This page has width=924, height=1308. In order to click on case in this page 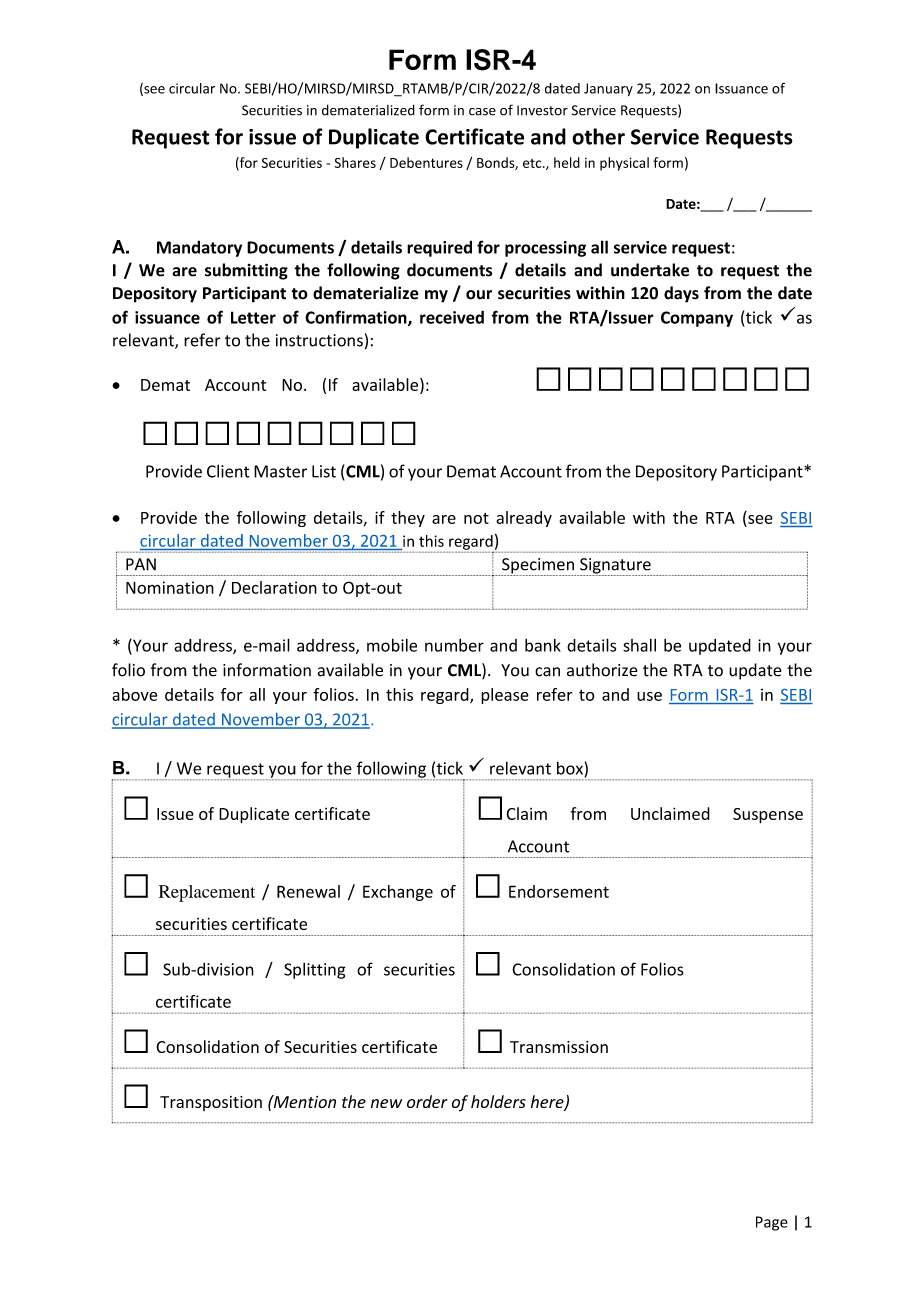, I will do `click(482, 112)`.
